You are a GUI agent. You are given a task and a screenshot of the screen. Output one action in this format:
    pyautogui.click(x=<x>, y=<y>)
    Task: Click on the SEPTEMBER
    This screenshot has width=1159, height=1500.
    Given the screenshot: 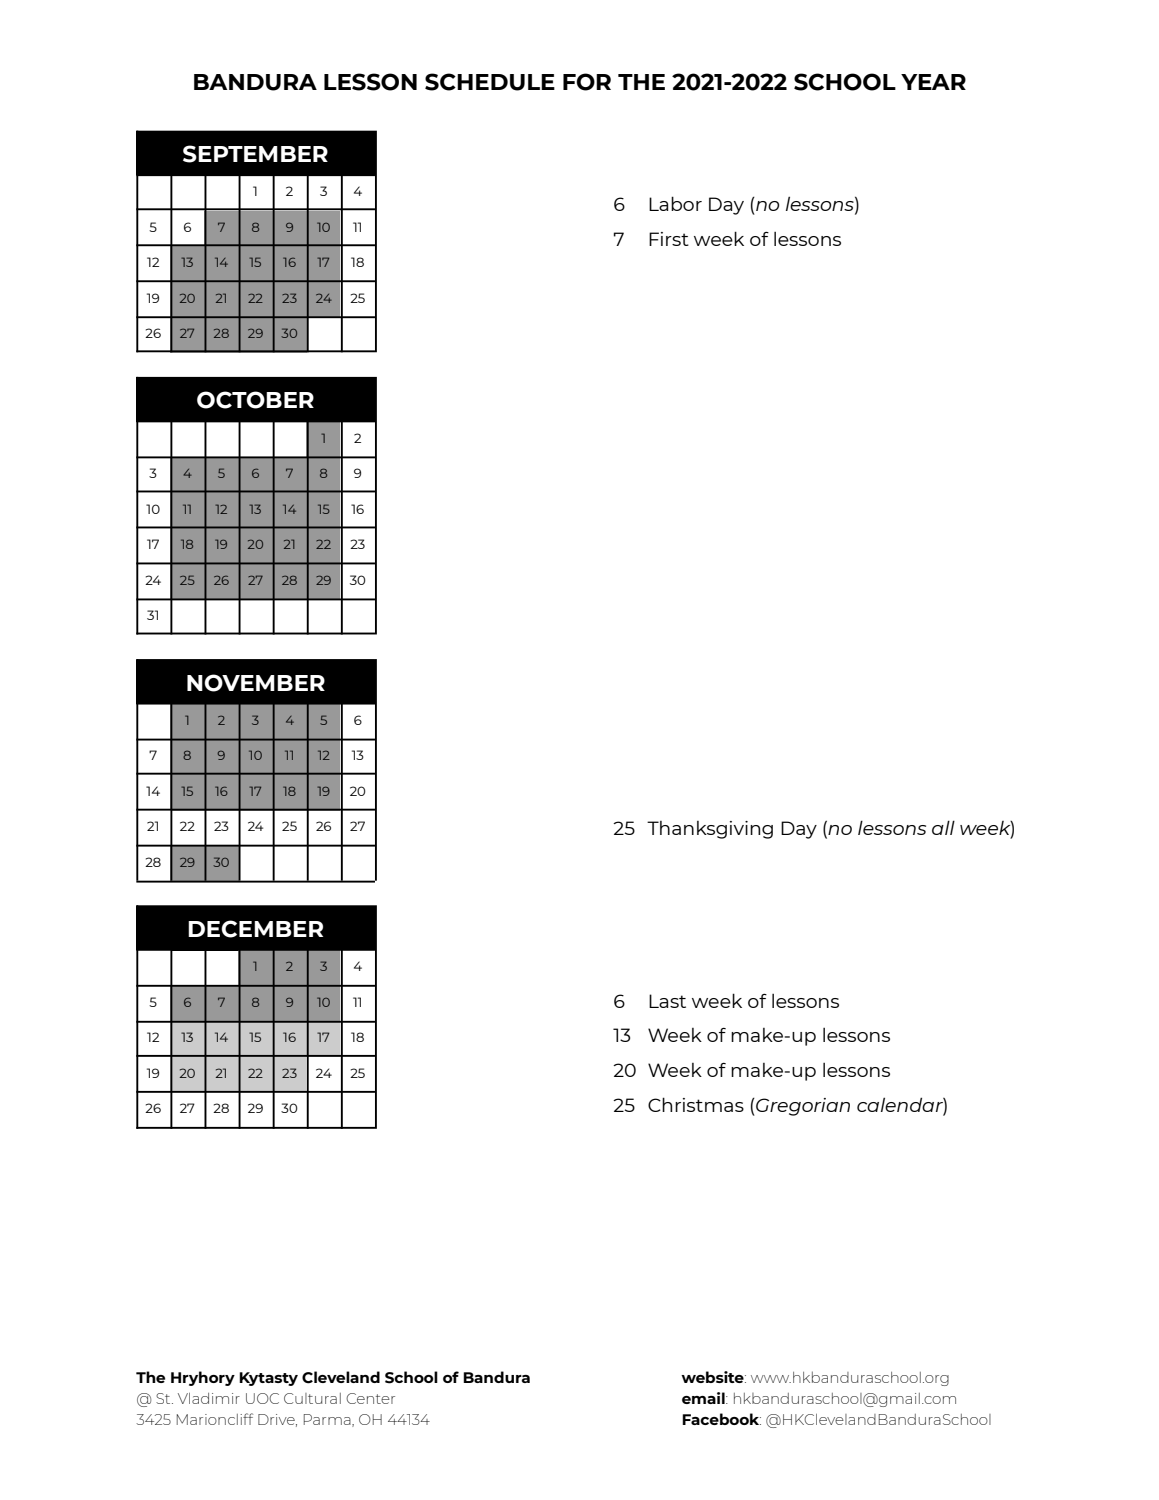 What is the action you would take?
    pyautogui.click(x=255, y=154)
